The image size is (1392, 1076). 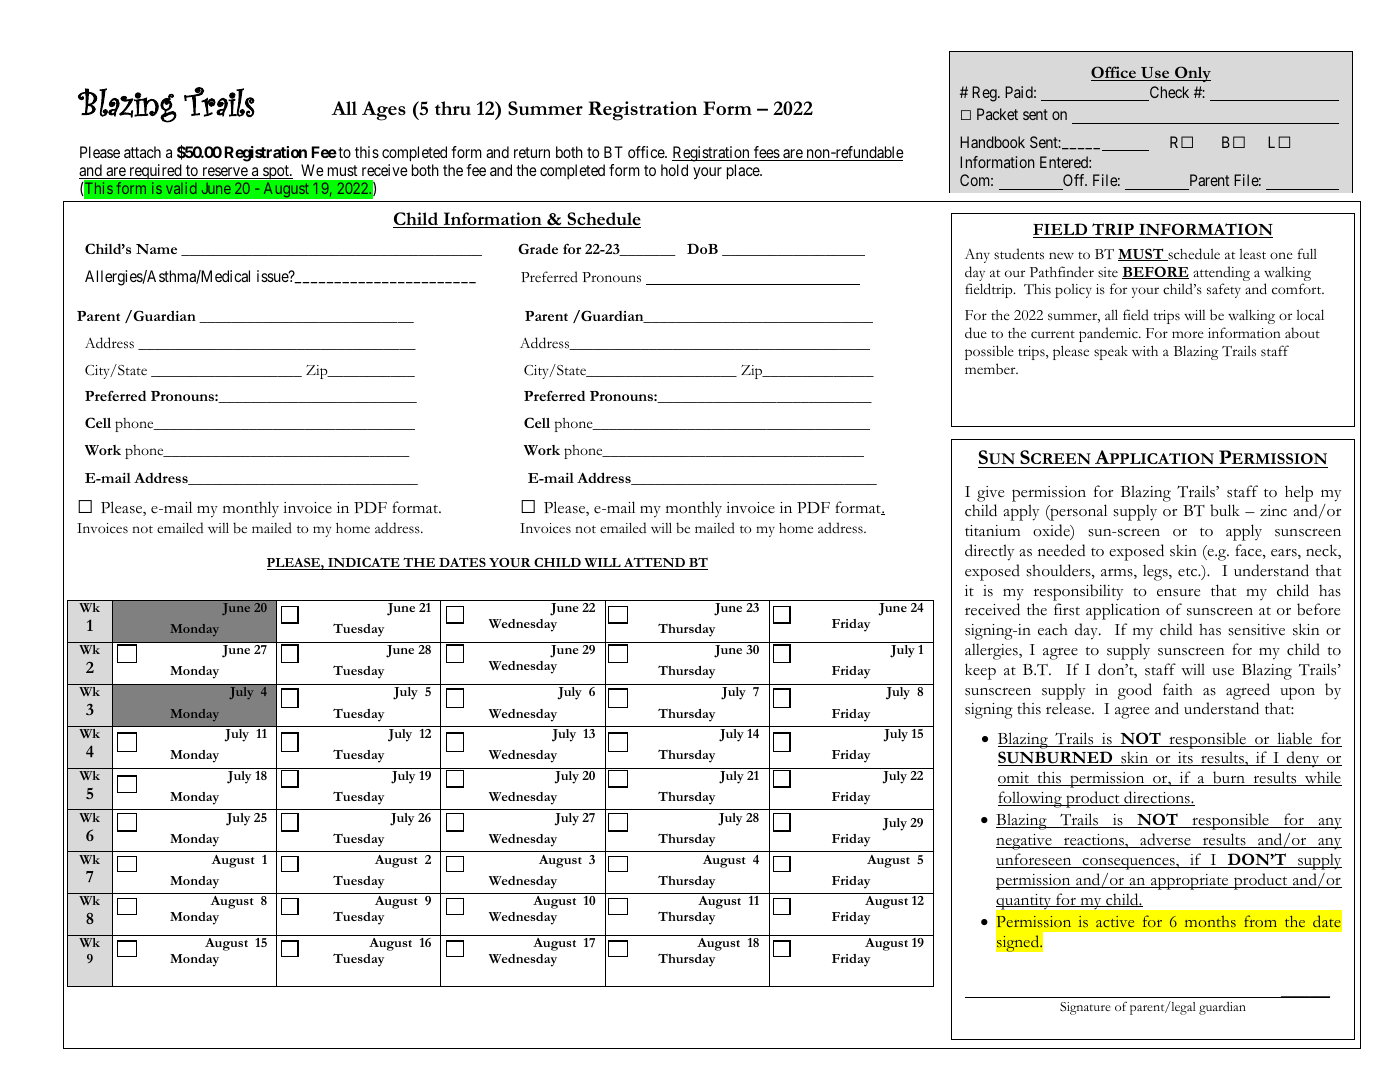 I want to click on etc, so click(x=1189, y=572).
